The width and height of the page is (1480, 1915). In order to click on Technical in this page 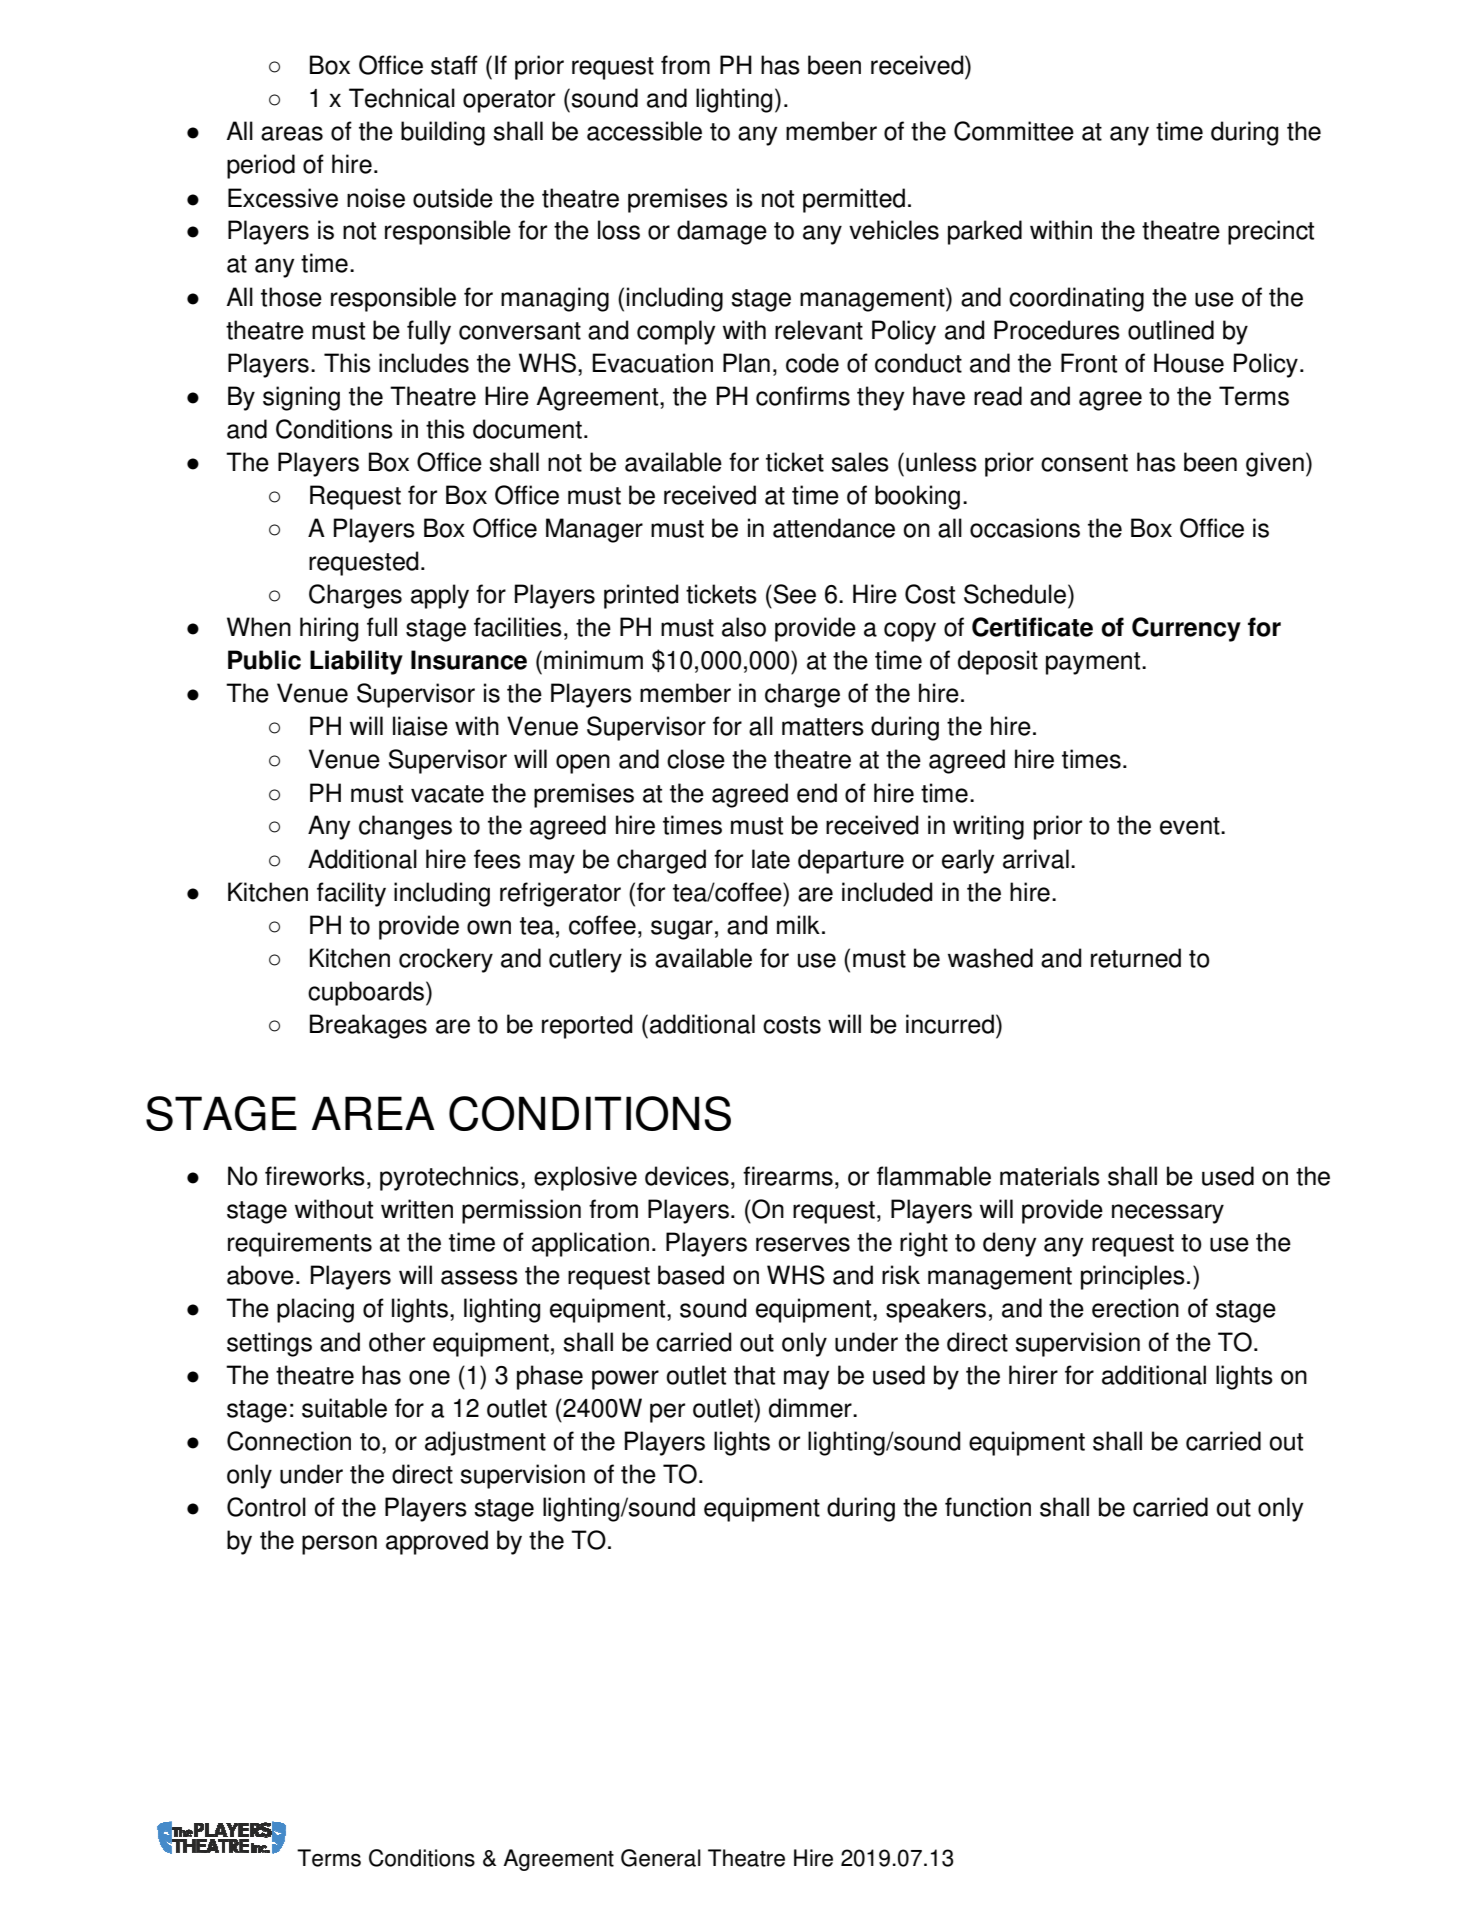, I will do `click(402, 98)`.
